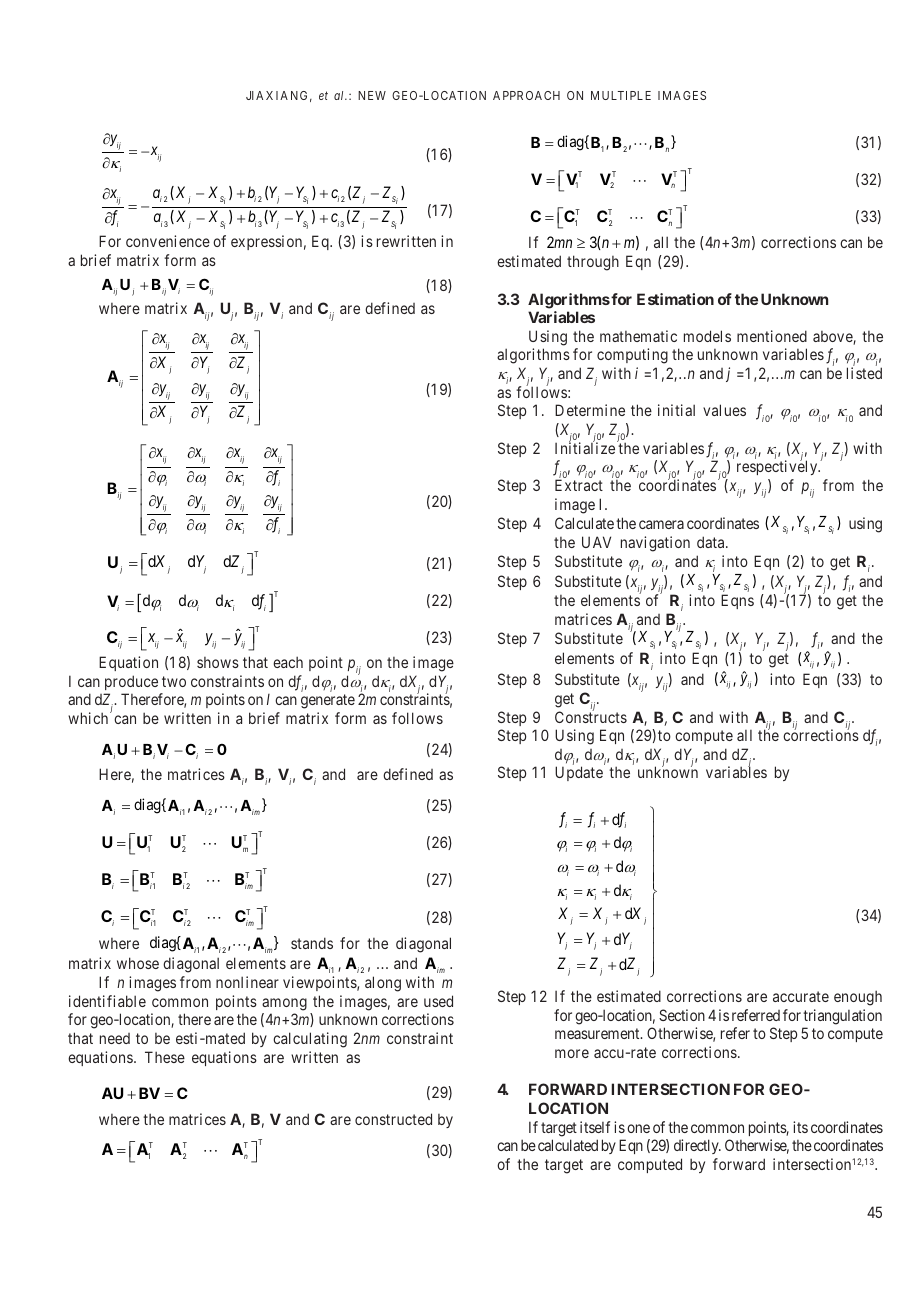  I want to click on which, so click(89, 718).
